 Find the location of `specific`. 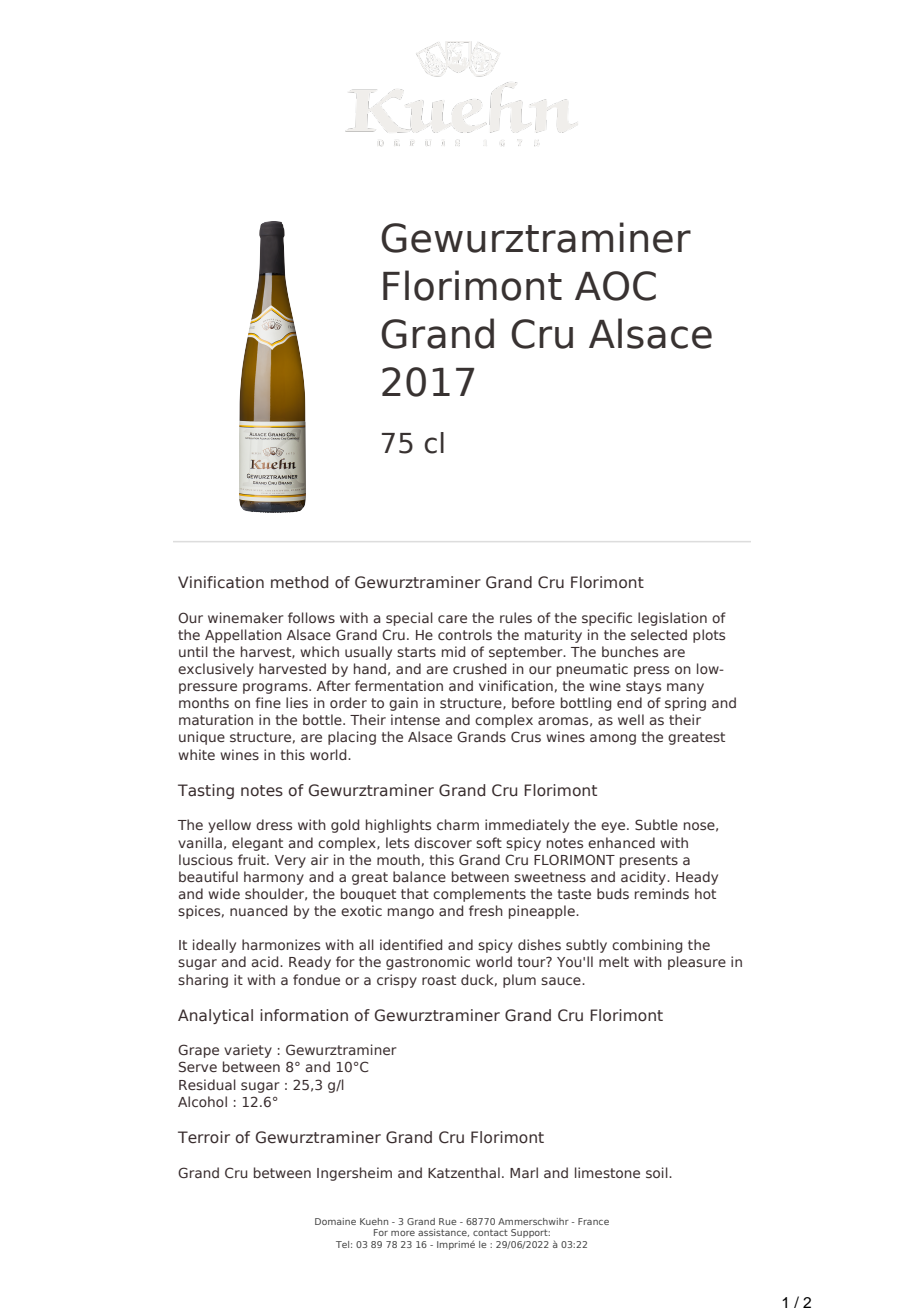

specific is located at coordinates (607, 619).
